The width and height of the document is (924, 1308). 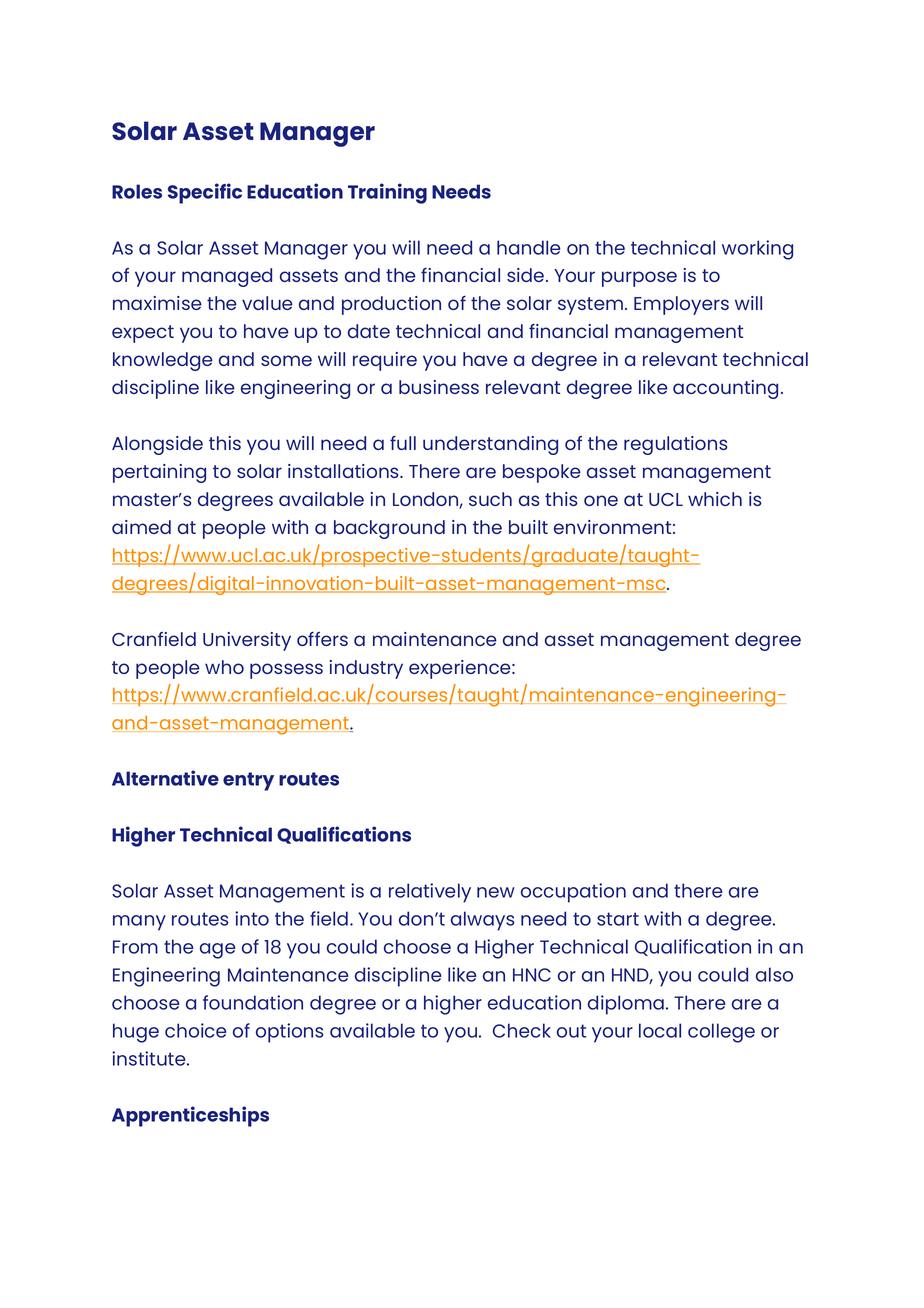 What do you see at coordinates (190, 1116) in the document?
I see `Apprenticeships` at bounding box center [190, 1116].
